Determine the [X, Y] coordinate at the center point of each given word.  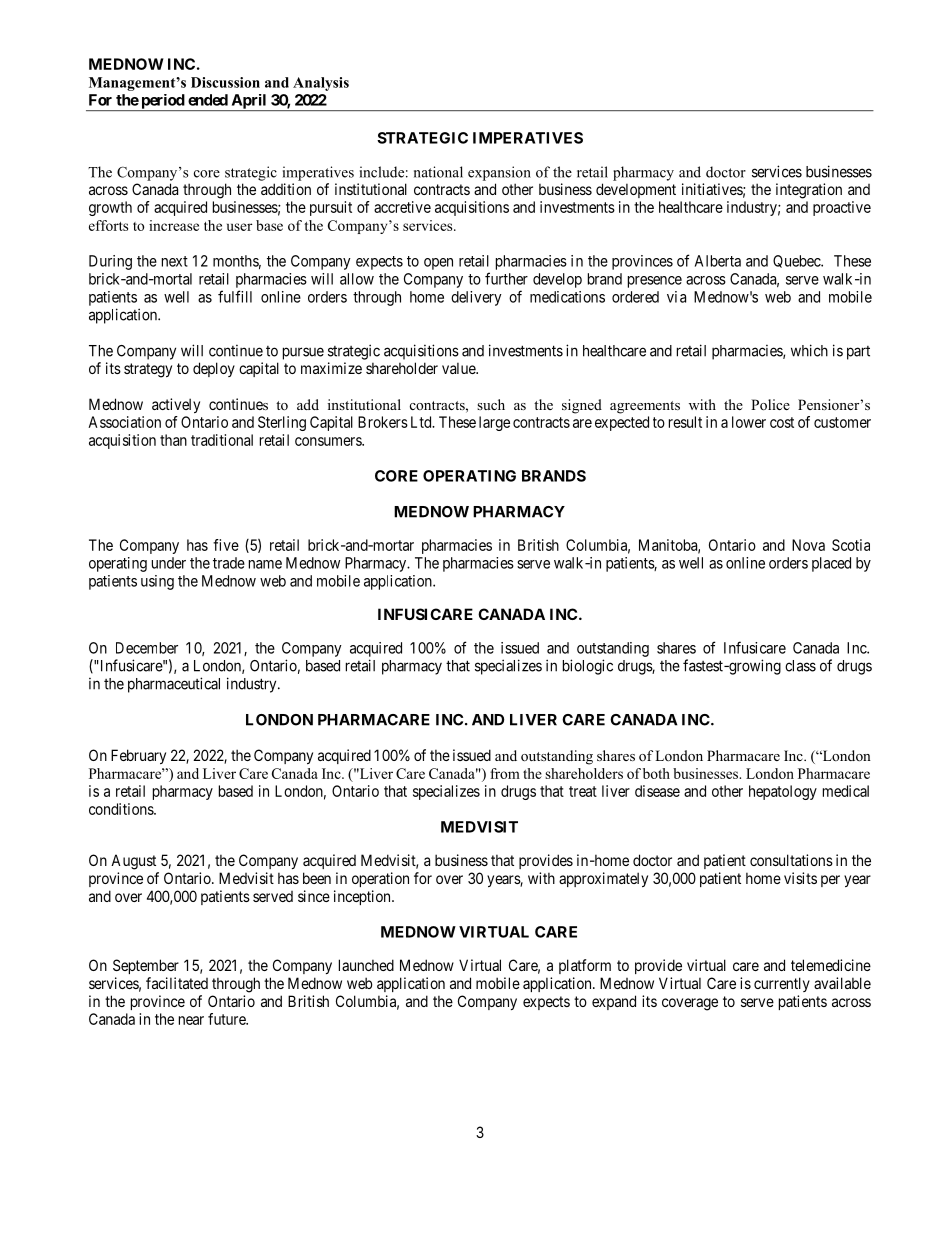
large [494, 423]
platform [585, 966]
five [226, 545]
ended [208, 100]
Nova [808, 545]
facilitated [177, 983]
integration [809, 191]
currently [782, 984]
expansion [499, 173]
